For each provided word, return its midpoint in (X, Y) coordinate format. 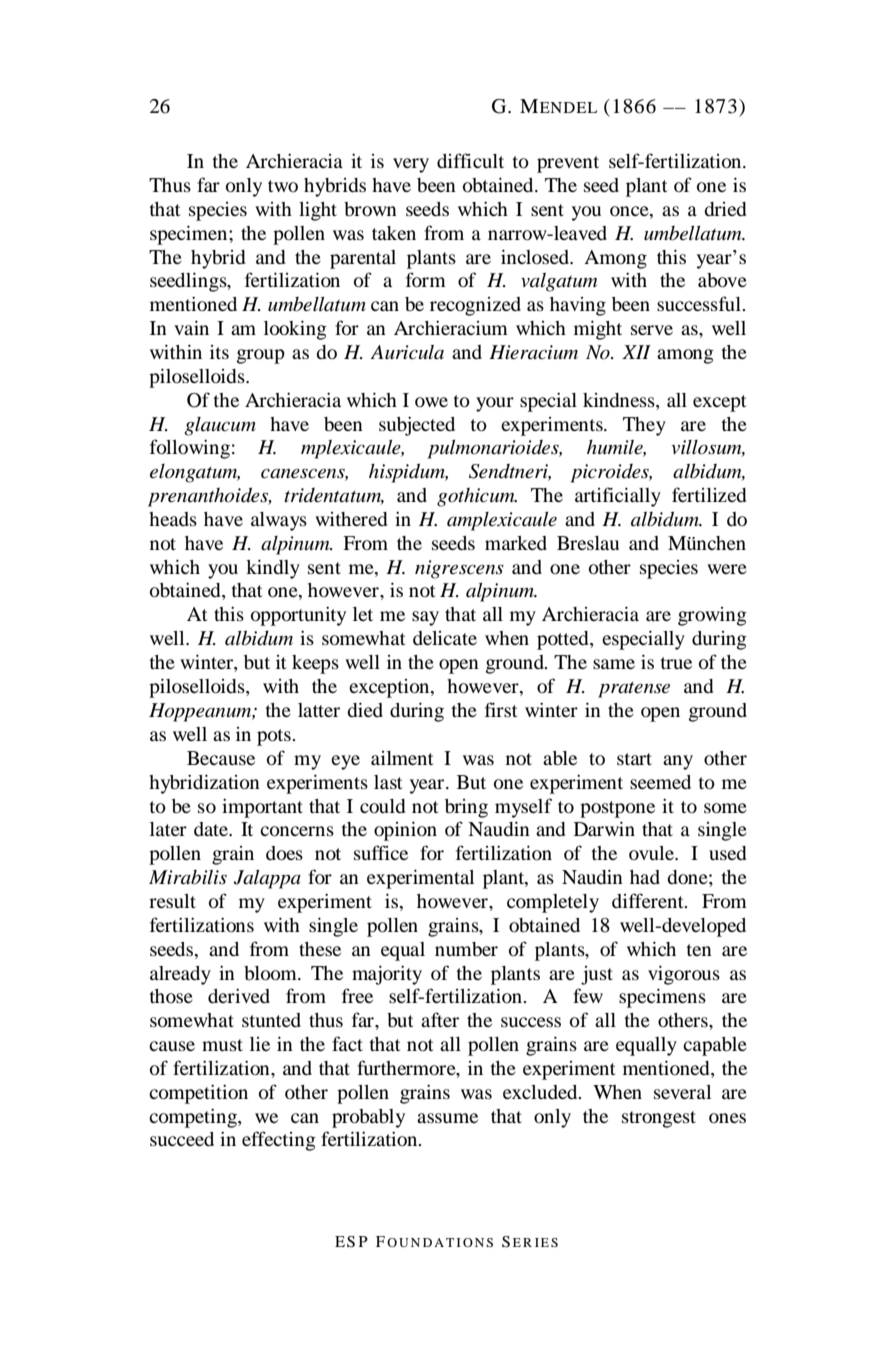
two (283, 186)
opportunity (298, 616)
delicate (445, 638)
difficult (470, 160)
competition (198, 1094)
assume (447, 1118)
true (676, 663)
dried (725, 209)
